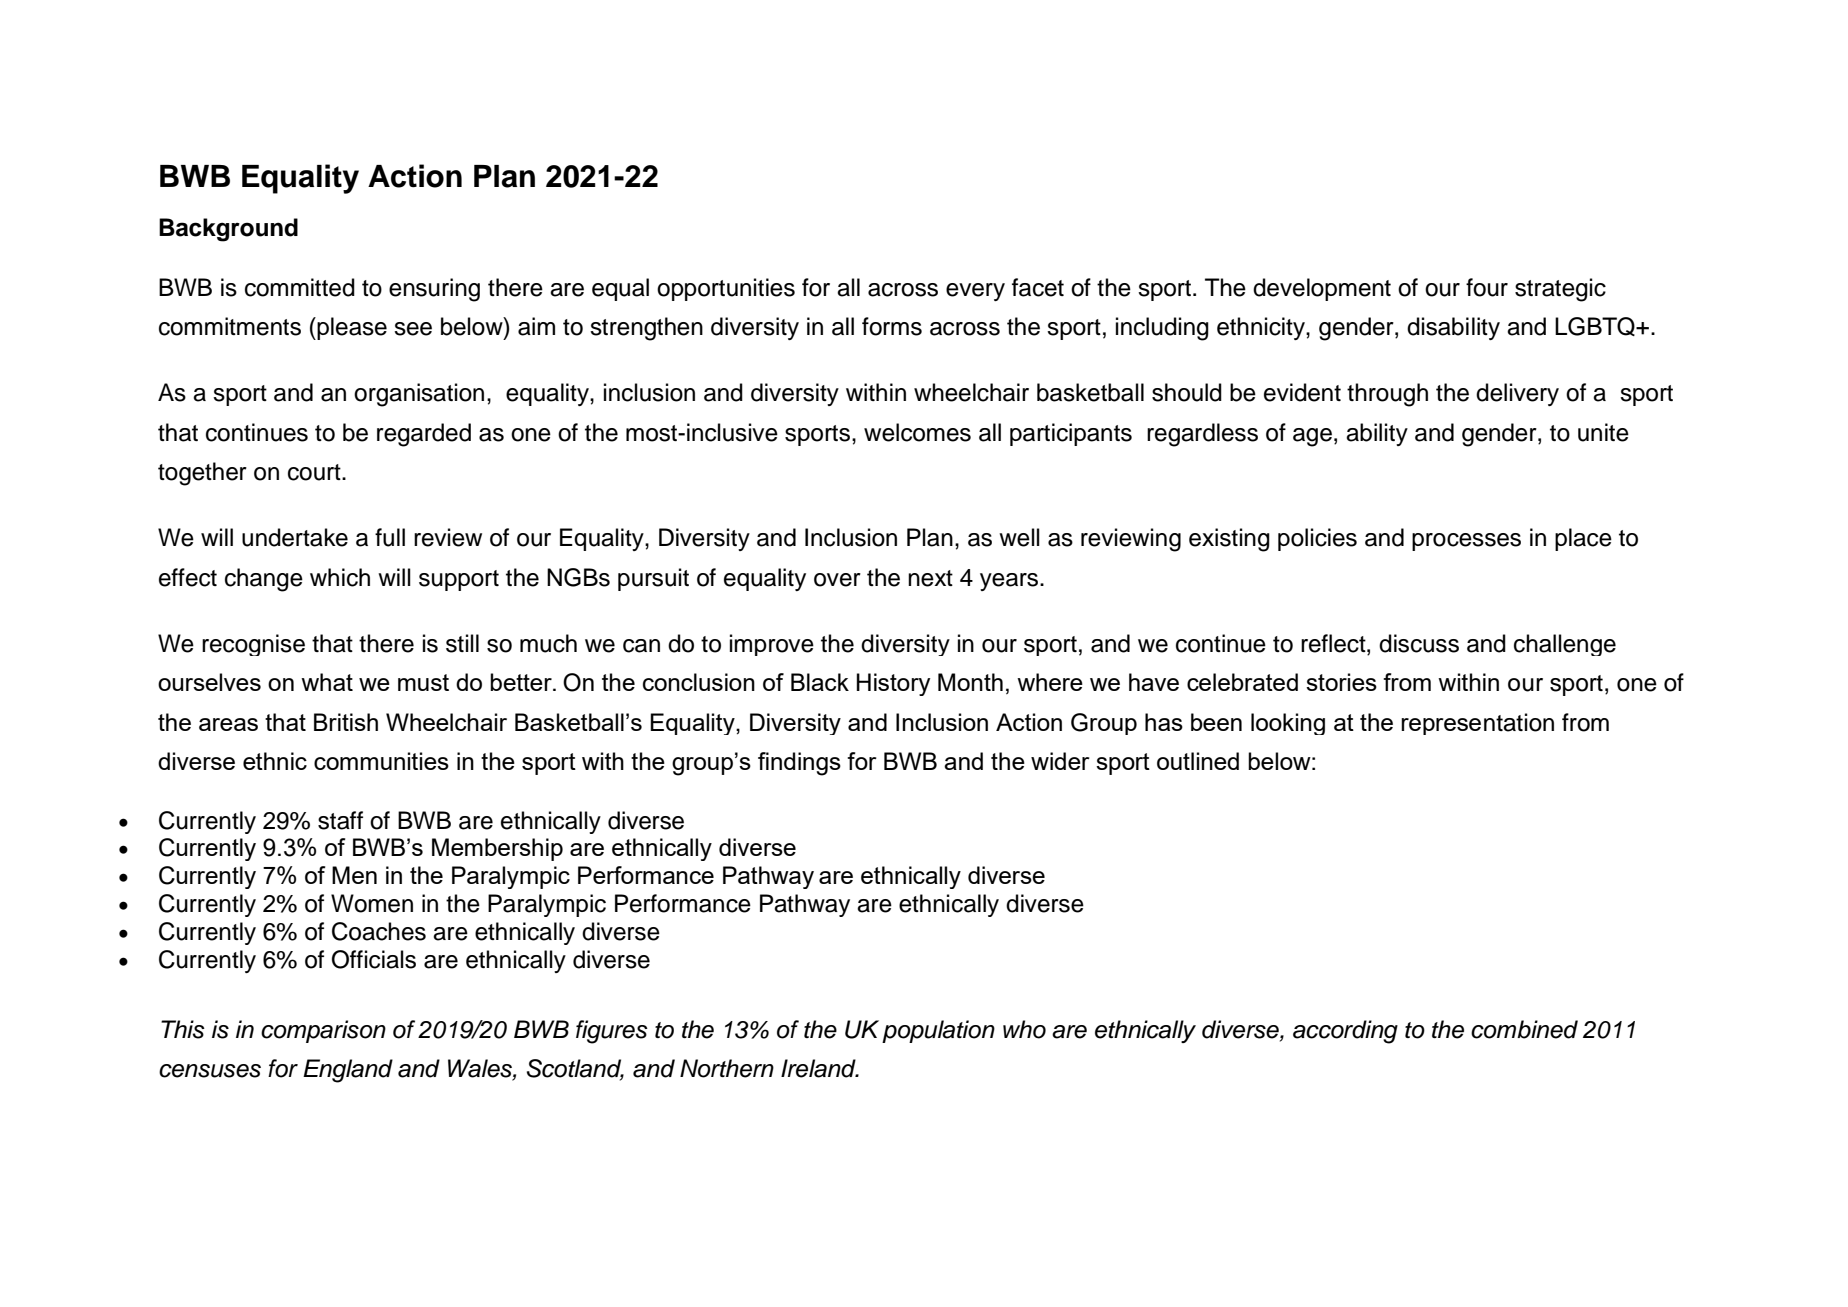 The width and height of the document is (1848, 1307). I want to click on British, so click(346, 722).
